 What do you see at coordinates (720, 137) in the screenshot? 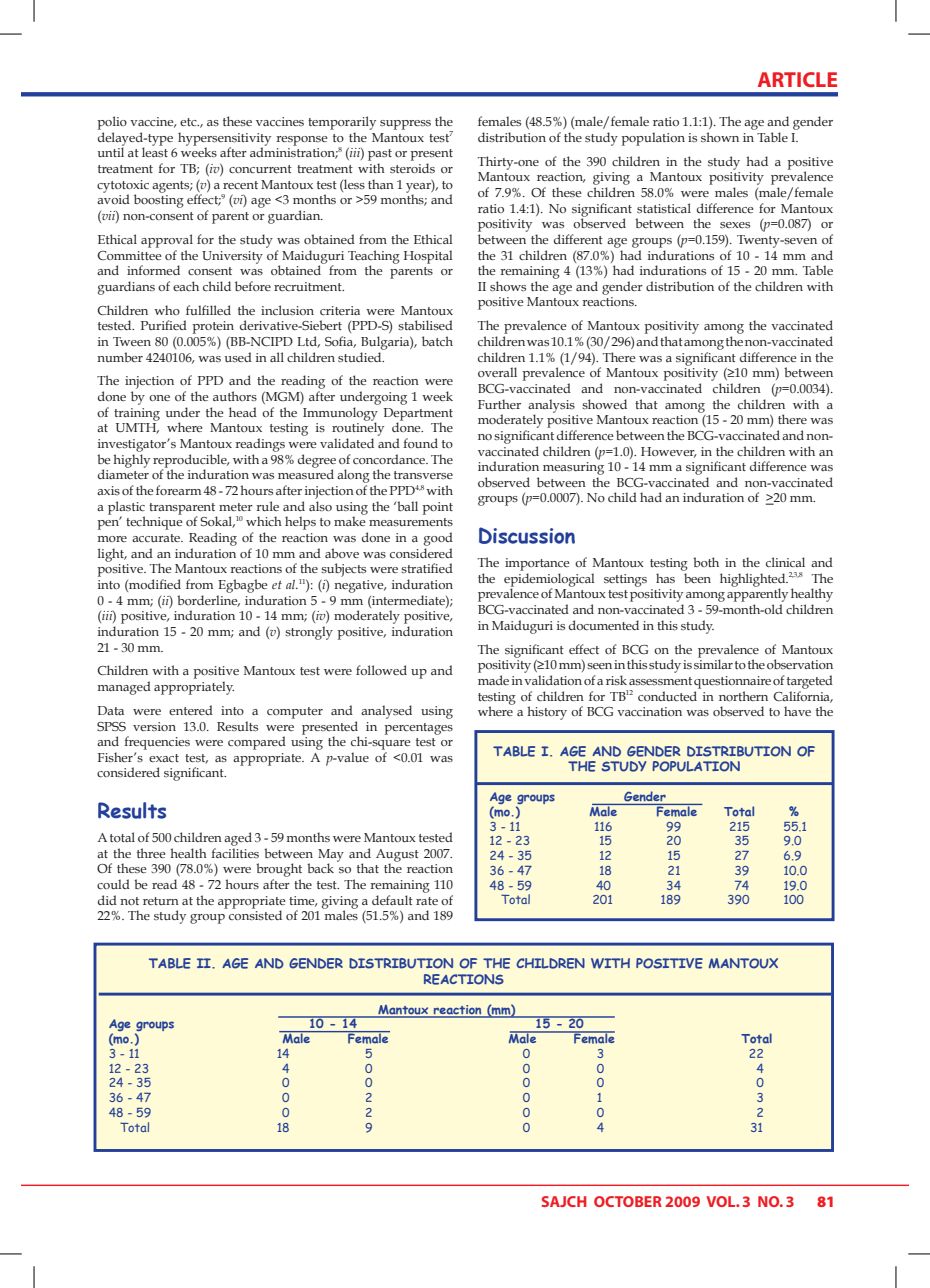
I see `shown` at bounding box center [720, 137].
